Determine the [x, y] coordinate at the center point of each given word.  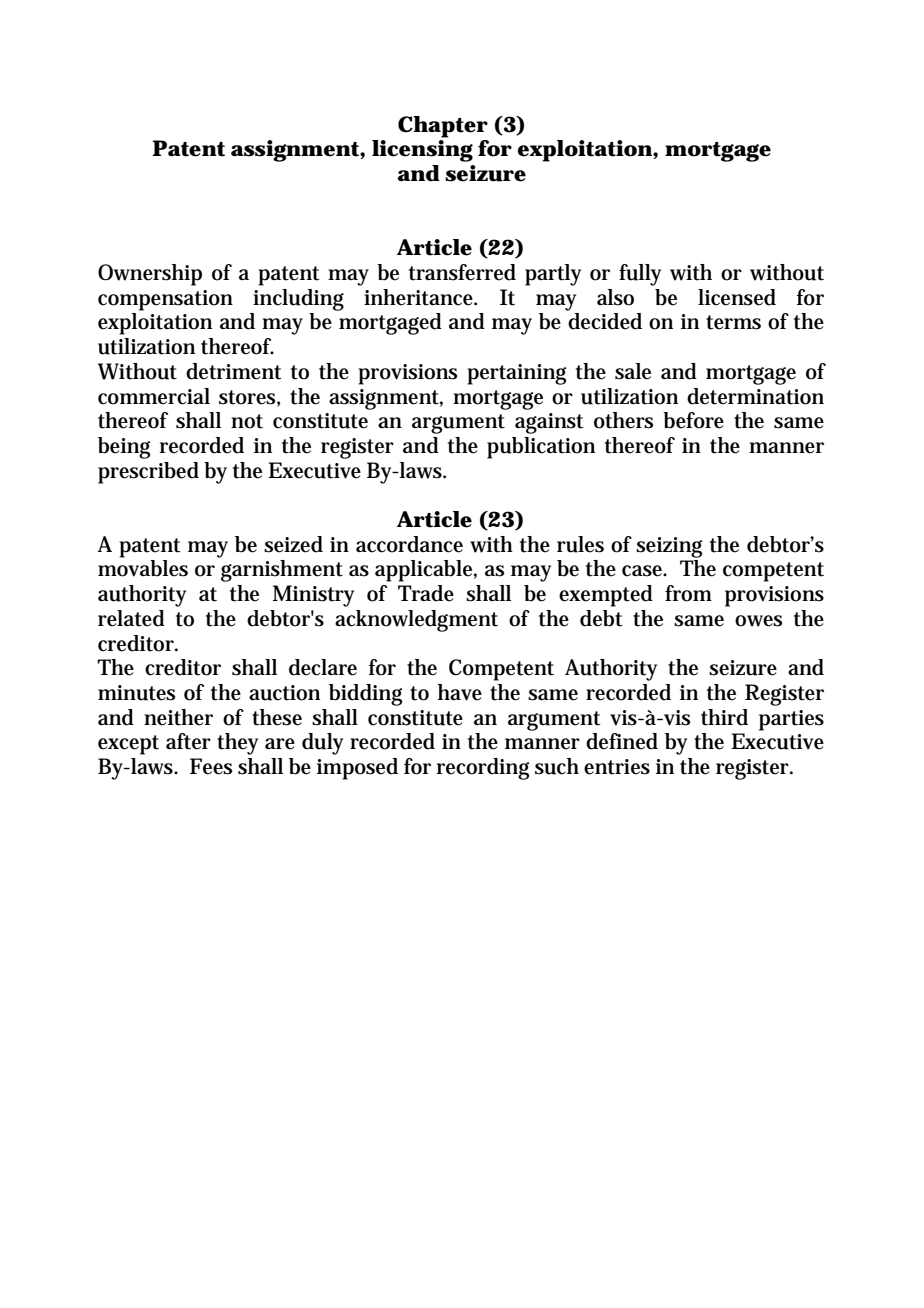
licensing [422, 151]
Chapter [443, 127]
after [188, 741]
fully [640, 275]
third [724, 717]
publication [541, 448]
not [247, 421]
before [693, 420]
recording [483, 769]
